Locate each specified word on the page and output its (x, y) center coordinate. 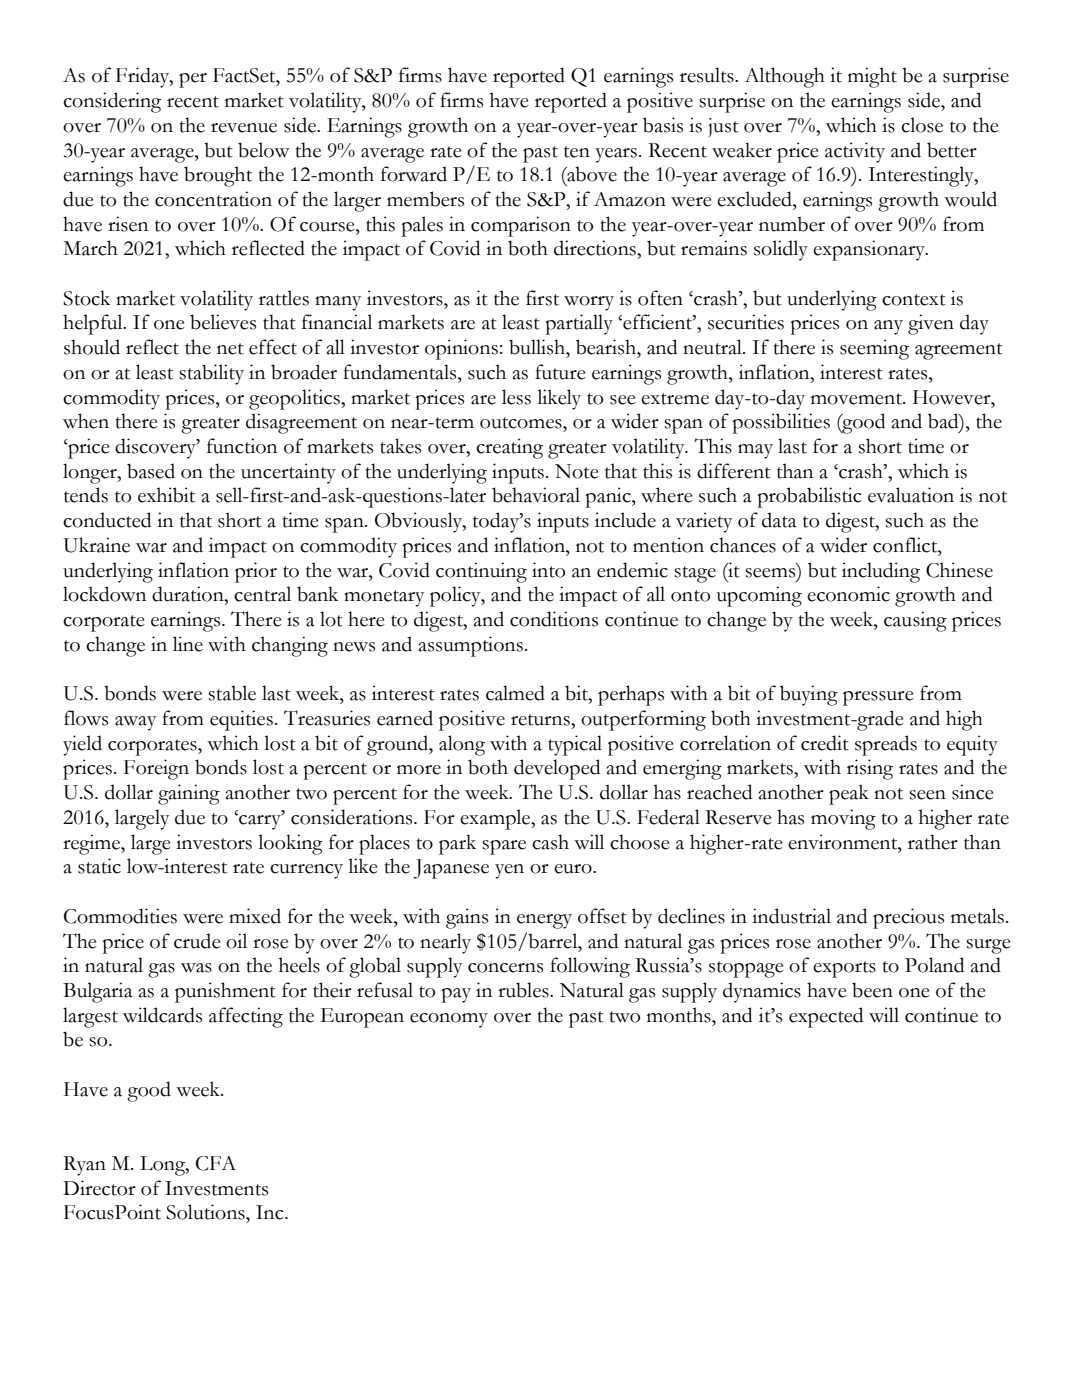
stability (211, 374)
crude (197, 941)
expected (826, 1017)
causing (915, 621)
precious (908, 918)
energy (544, 921)
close (922, 125)
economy (449, 1020)
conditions (554, 619)
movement (857, 399)
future (560, 372)
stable (232, 693)
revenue (244, 128)
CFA (216, 1163)
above (591, 174)
